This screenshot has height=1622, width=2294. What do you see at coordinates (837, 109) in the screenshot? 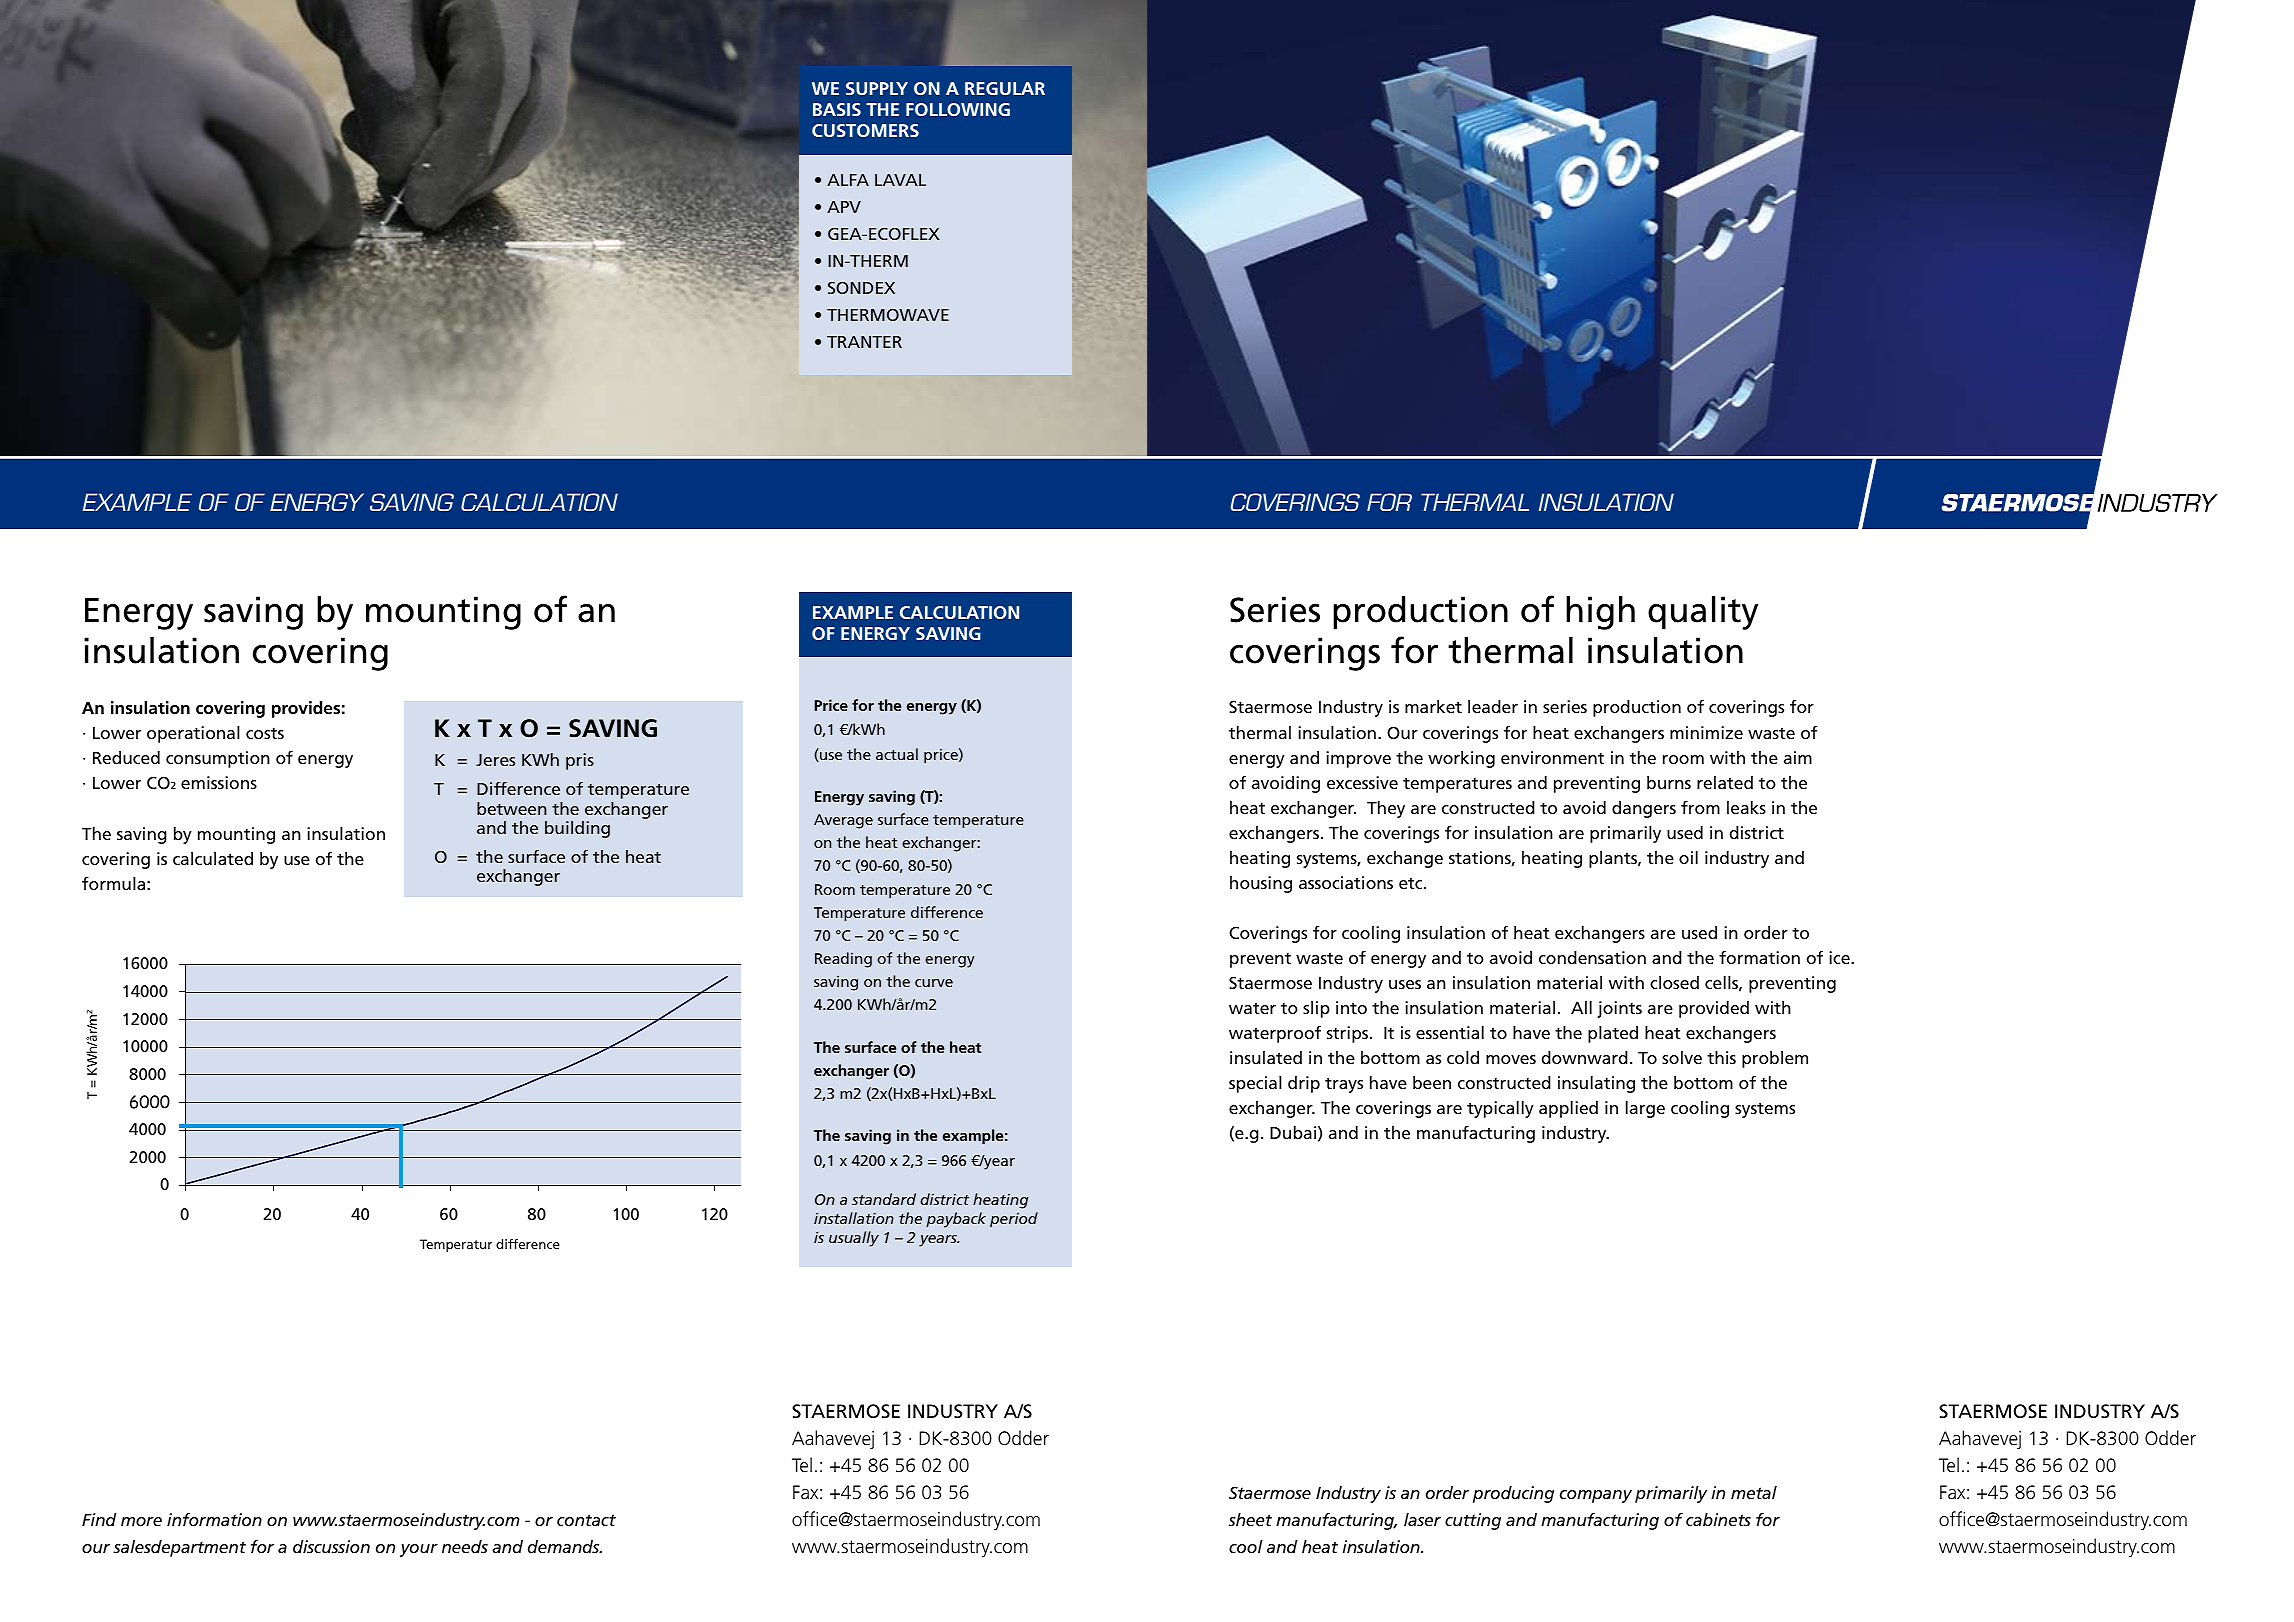
I see `basis` at bounding box center [837, 109].
